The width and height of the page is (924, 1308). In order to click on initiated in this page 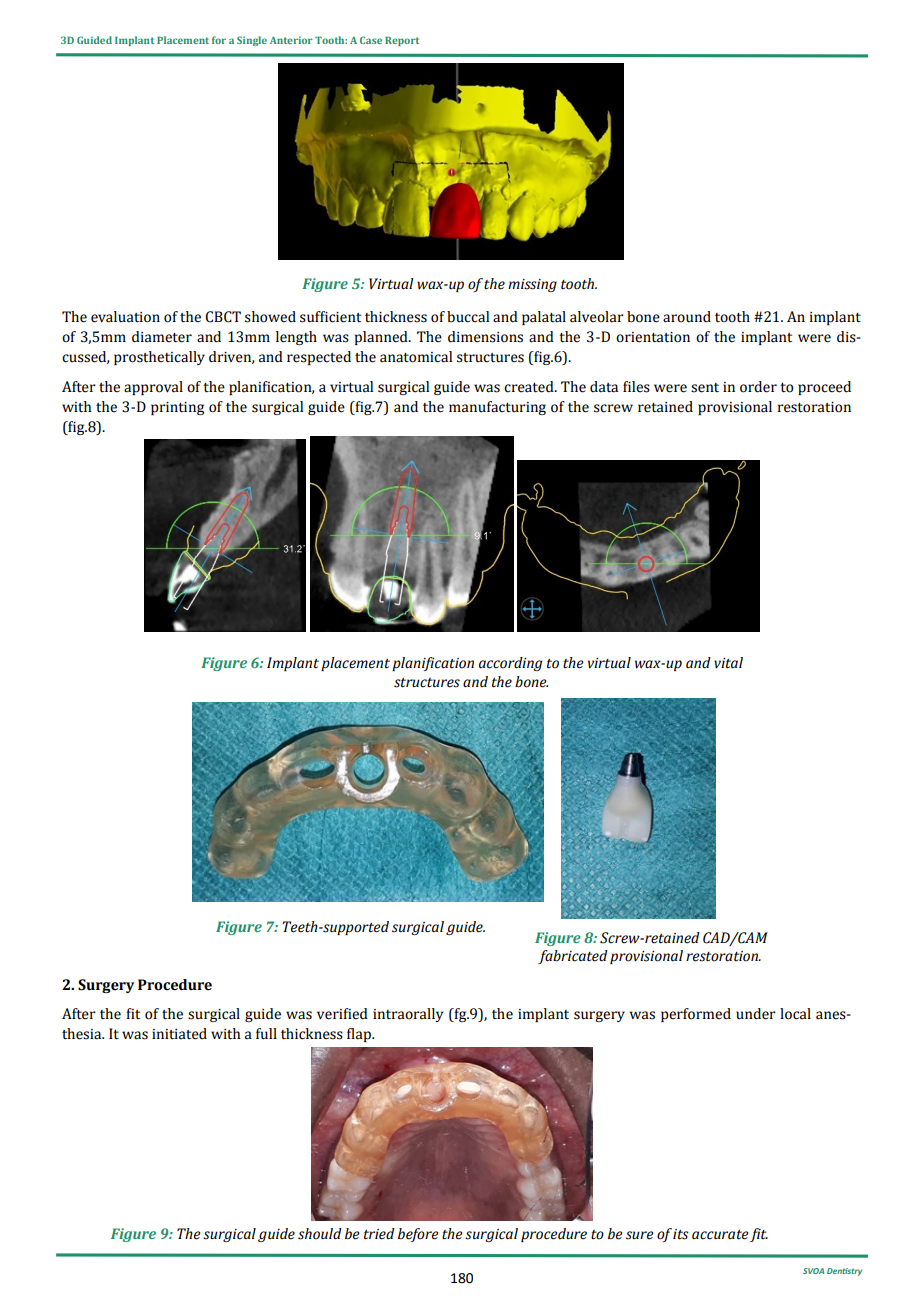, I will do `click(179, 1034)`.
